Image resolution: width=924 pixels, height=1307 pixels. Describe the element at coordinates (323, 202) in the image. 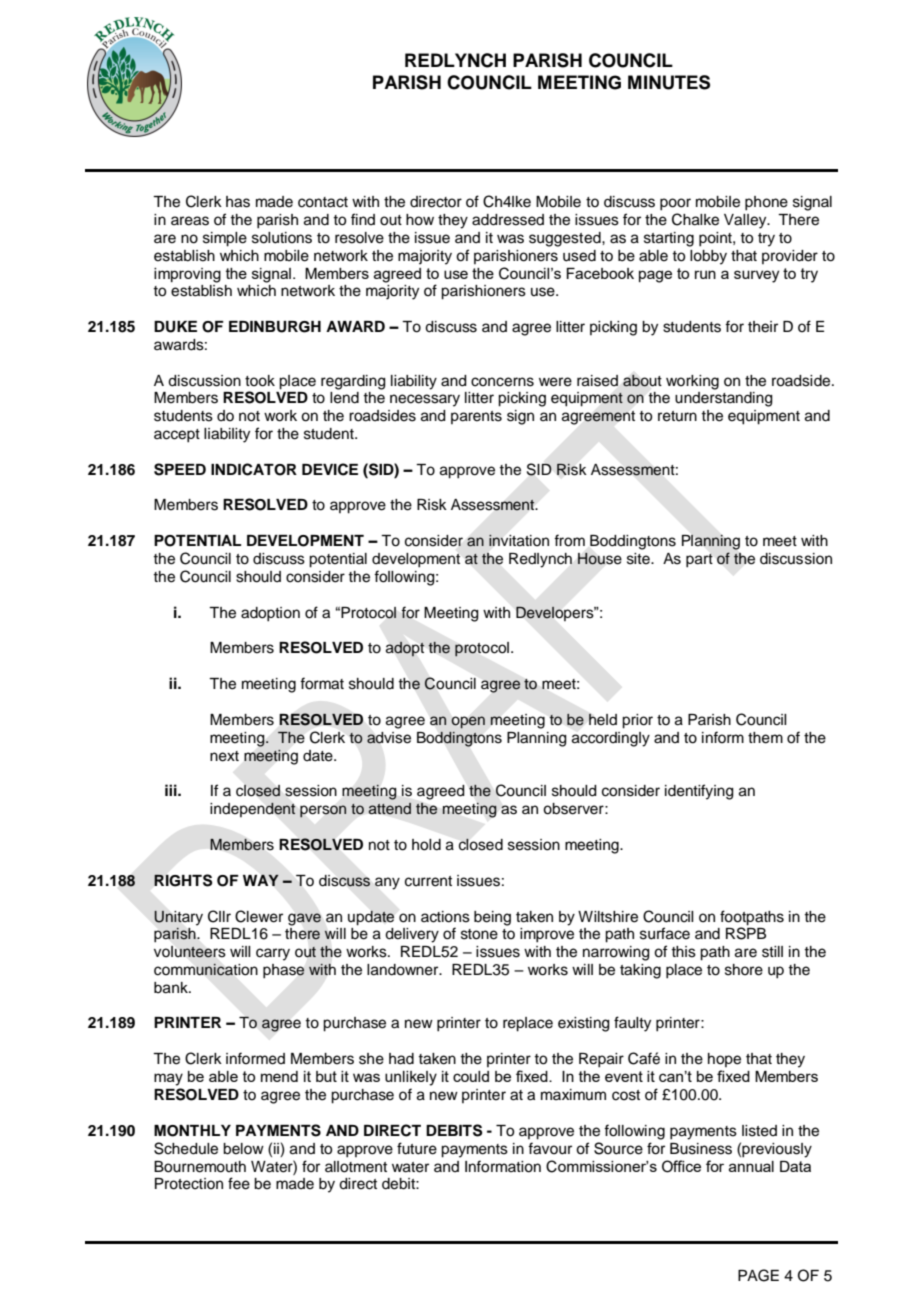

I see `contact` at that location.
